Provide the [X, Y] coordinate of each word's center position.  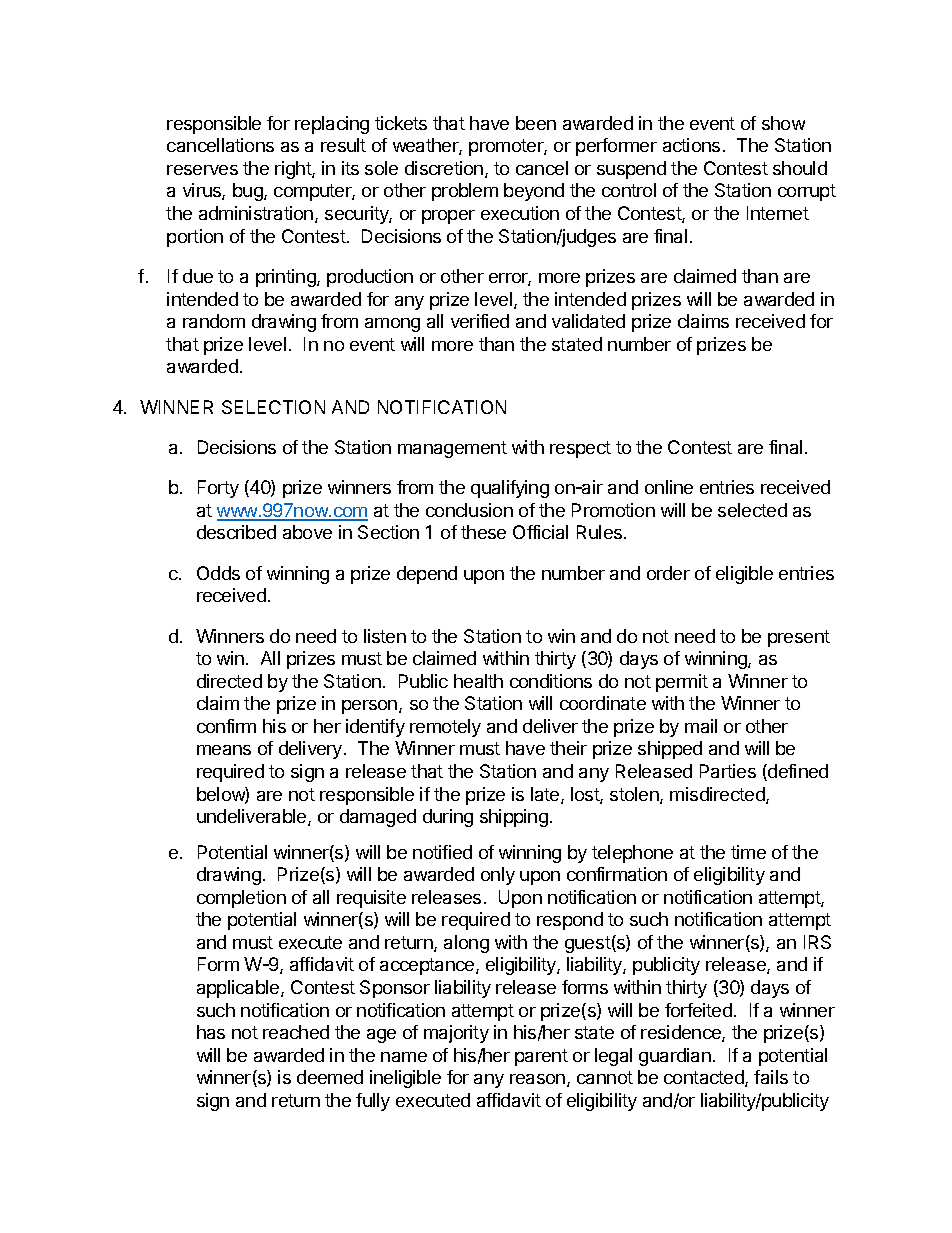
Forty [218, 489]
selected [752, 510]
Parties [728, 771]
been [536, 123]
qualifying [510, 489]
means [224, 750]
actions [691, 145]
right [294, 170]
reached [296, 1032]
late [546, 795]
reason [537, 1079]
